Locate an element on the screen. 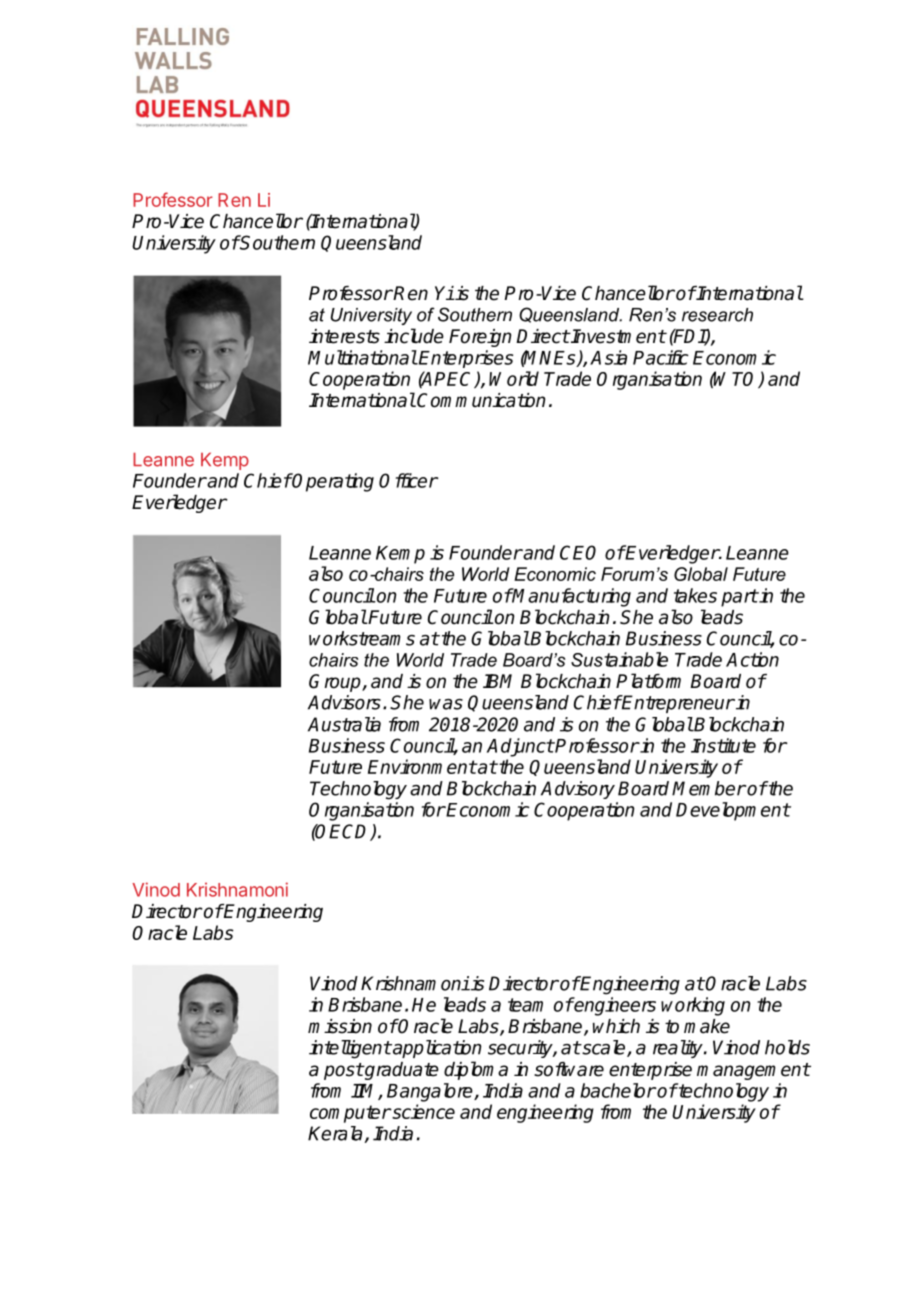 This screenshot has height=1308, width=924. include is located at coordinates (414, 336).
